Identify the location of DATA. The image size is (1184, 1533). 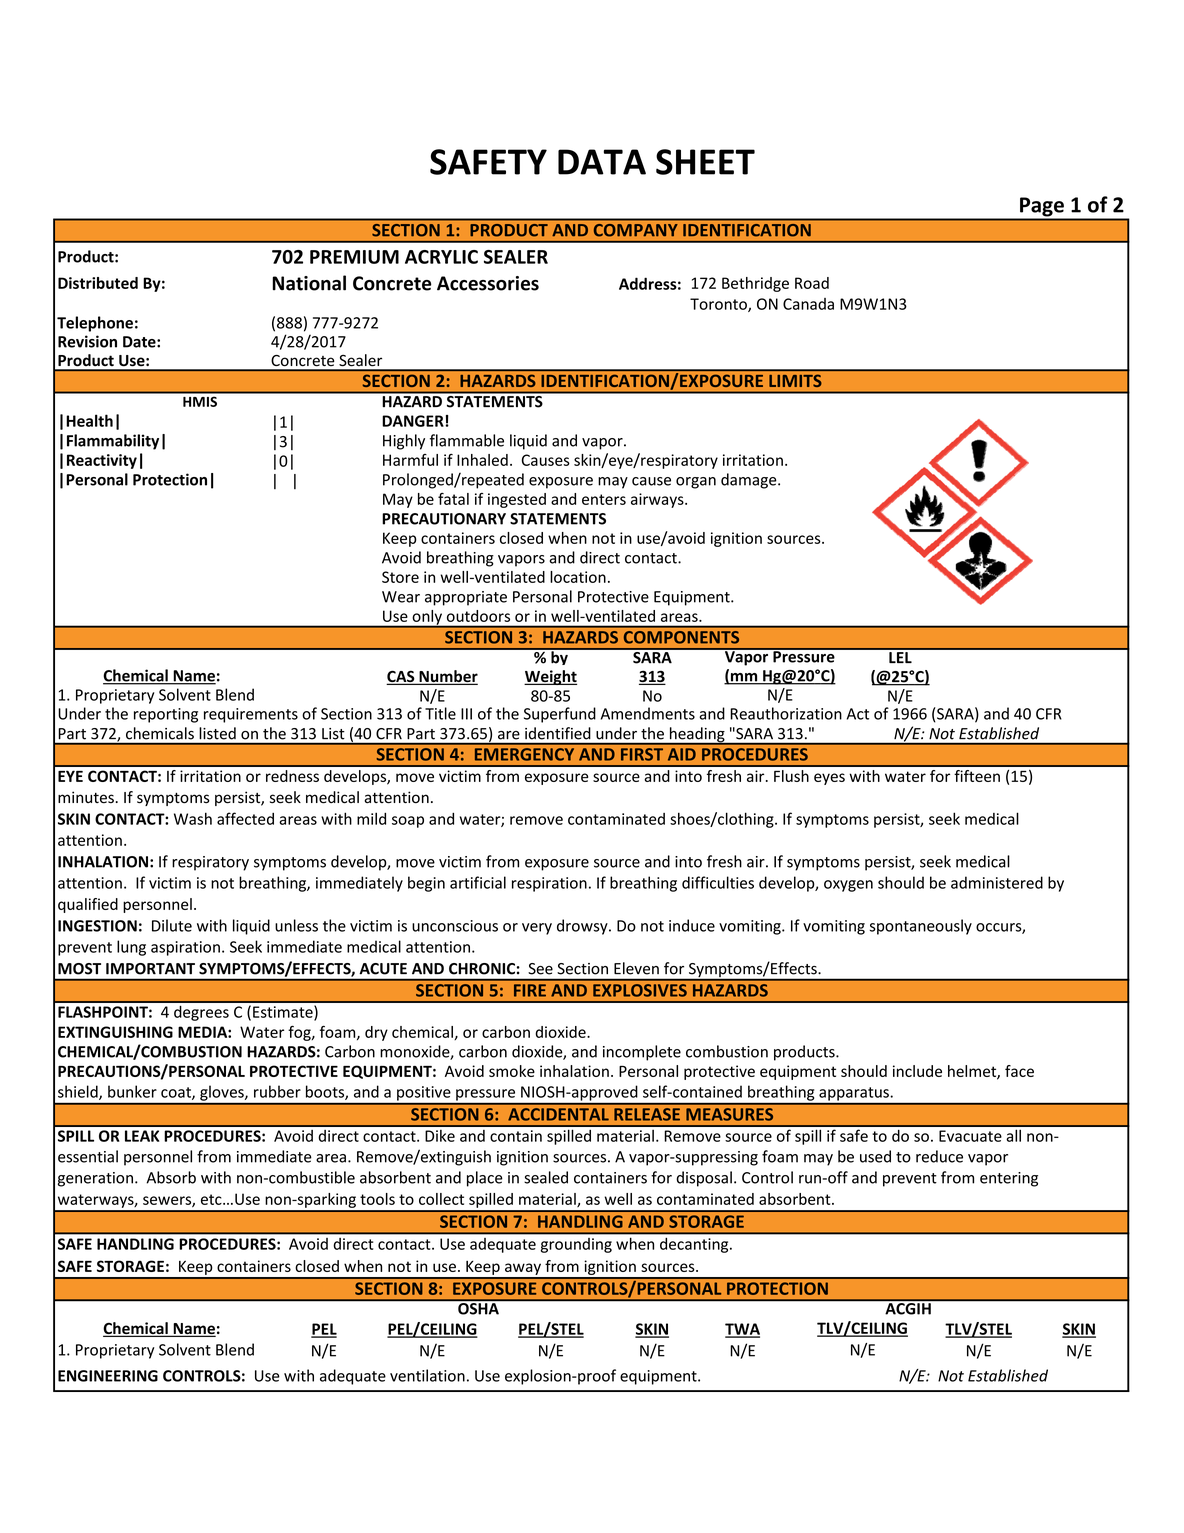
(602, 162).
